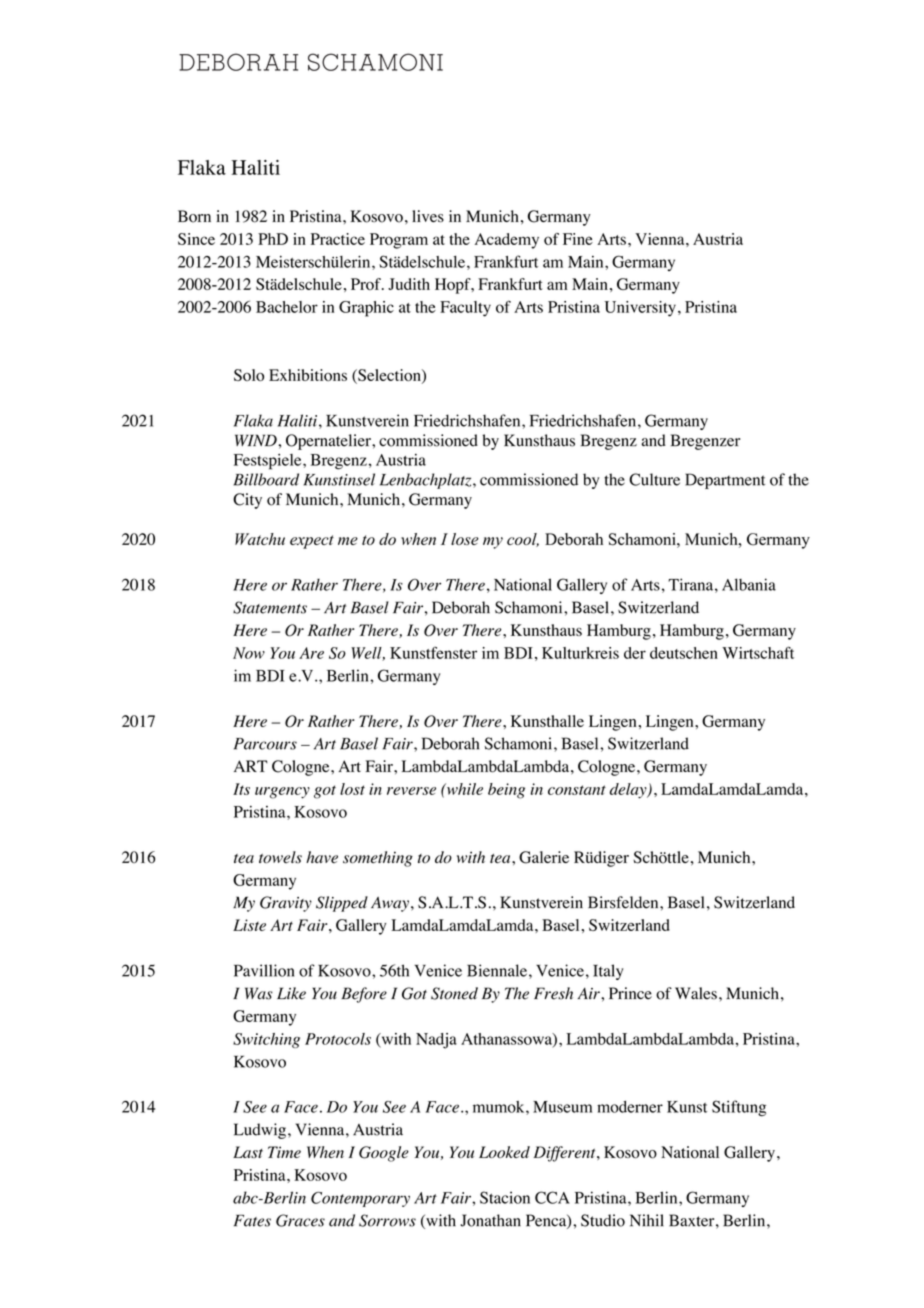  Describe the element at coordinates (252, 1220) in the screenshot. I see `Fates` at that location.
